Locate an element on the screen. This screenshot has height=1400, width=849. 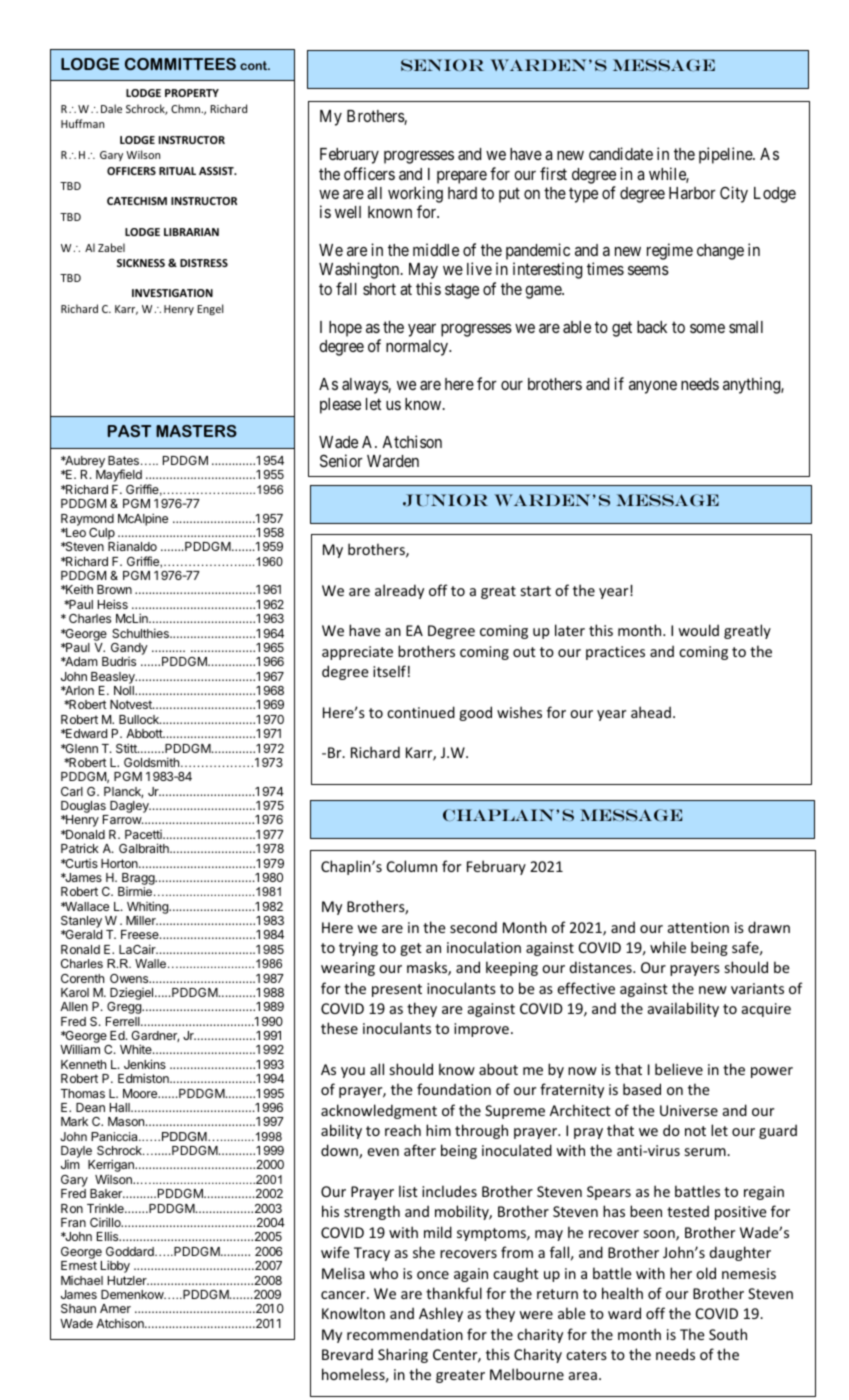
Brown is located at coordinates (114, 589).
